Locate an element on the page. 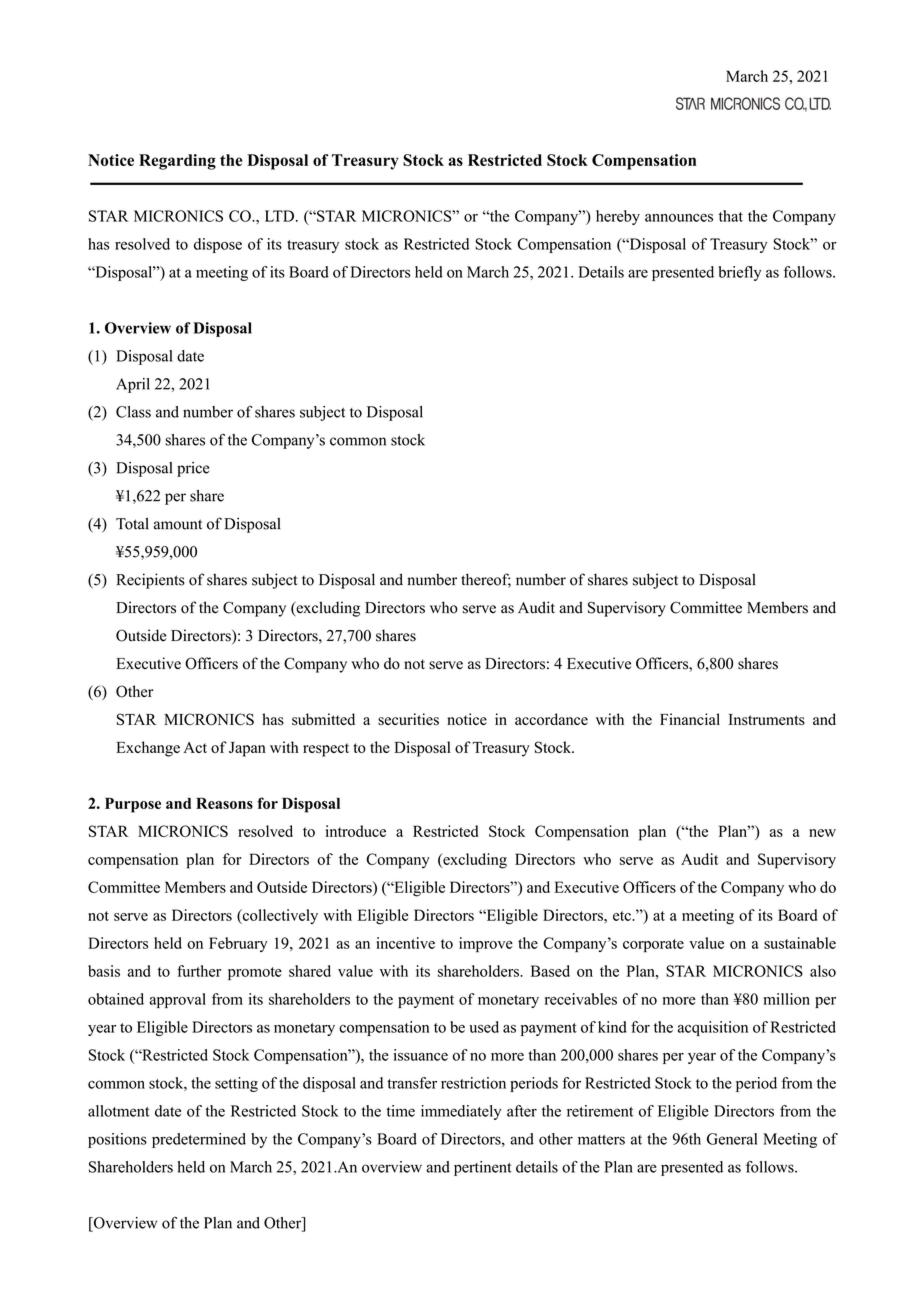 This image has width=924, height=1308. predetermined is located at coordinates (199, 1140).
